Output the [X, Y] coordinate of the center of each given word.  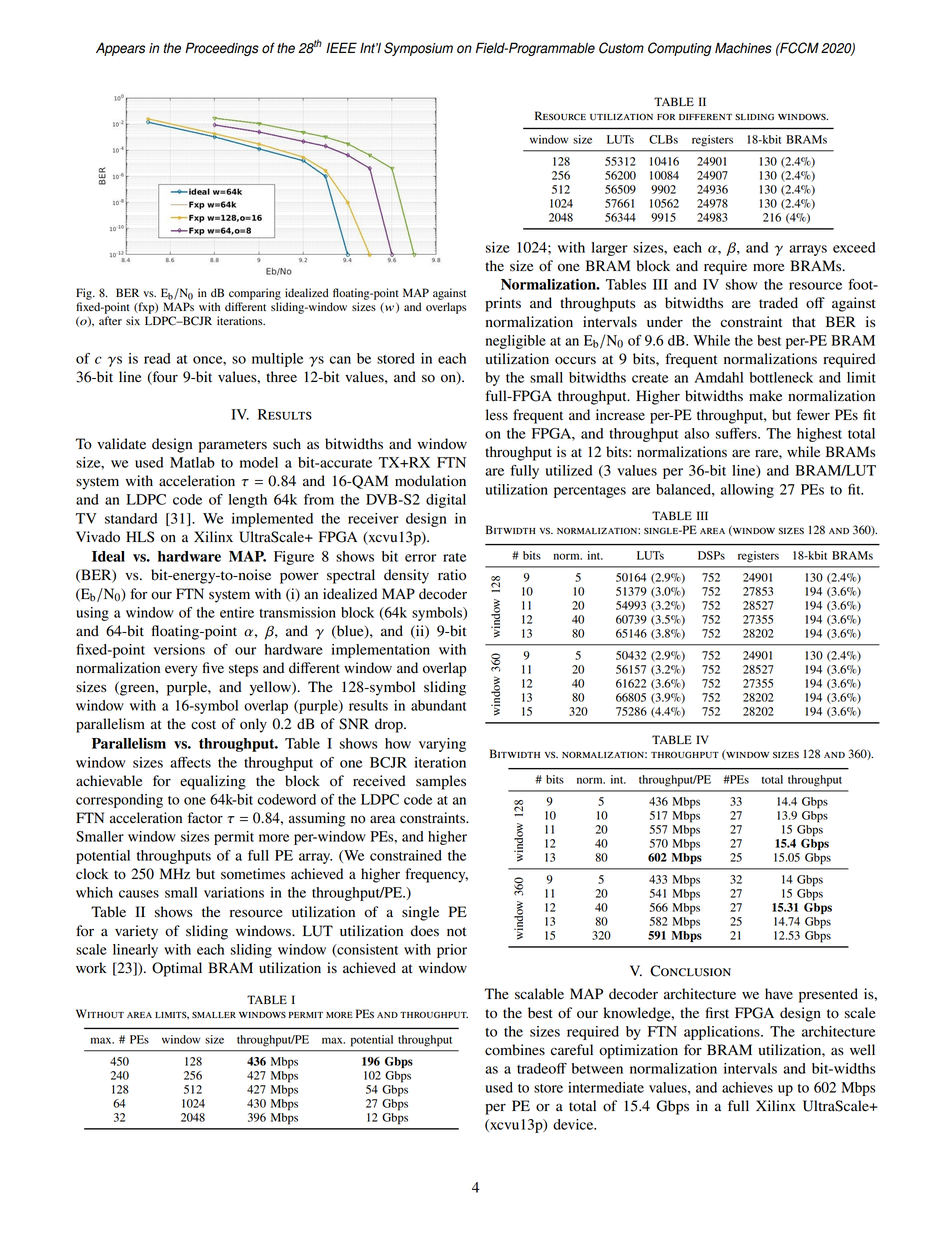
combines [515, 1050]
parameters [233, 446]
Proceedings [222, 49]
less [497, 414]
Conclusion [690, 971]
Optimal [177, 969]
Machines [743, 48]
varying [442, 745]
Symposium [418, 49]
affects [190, 762]
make [765, 395]
